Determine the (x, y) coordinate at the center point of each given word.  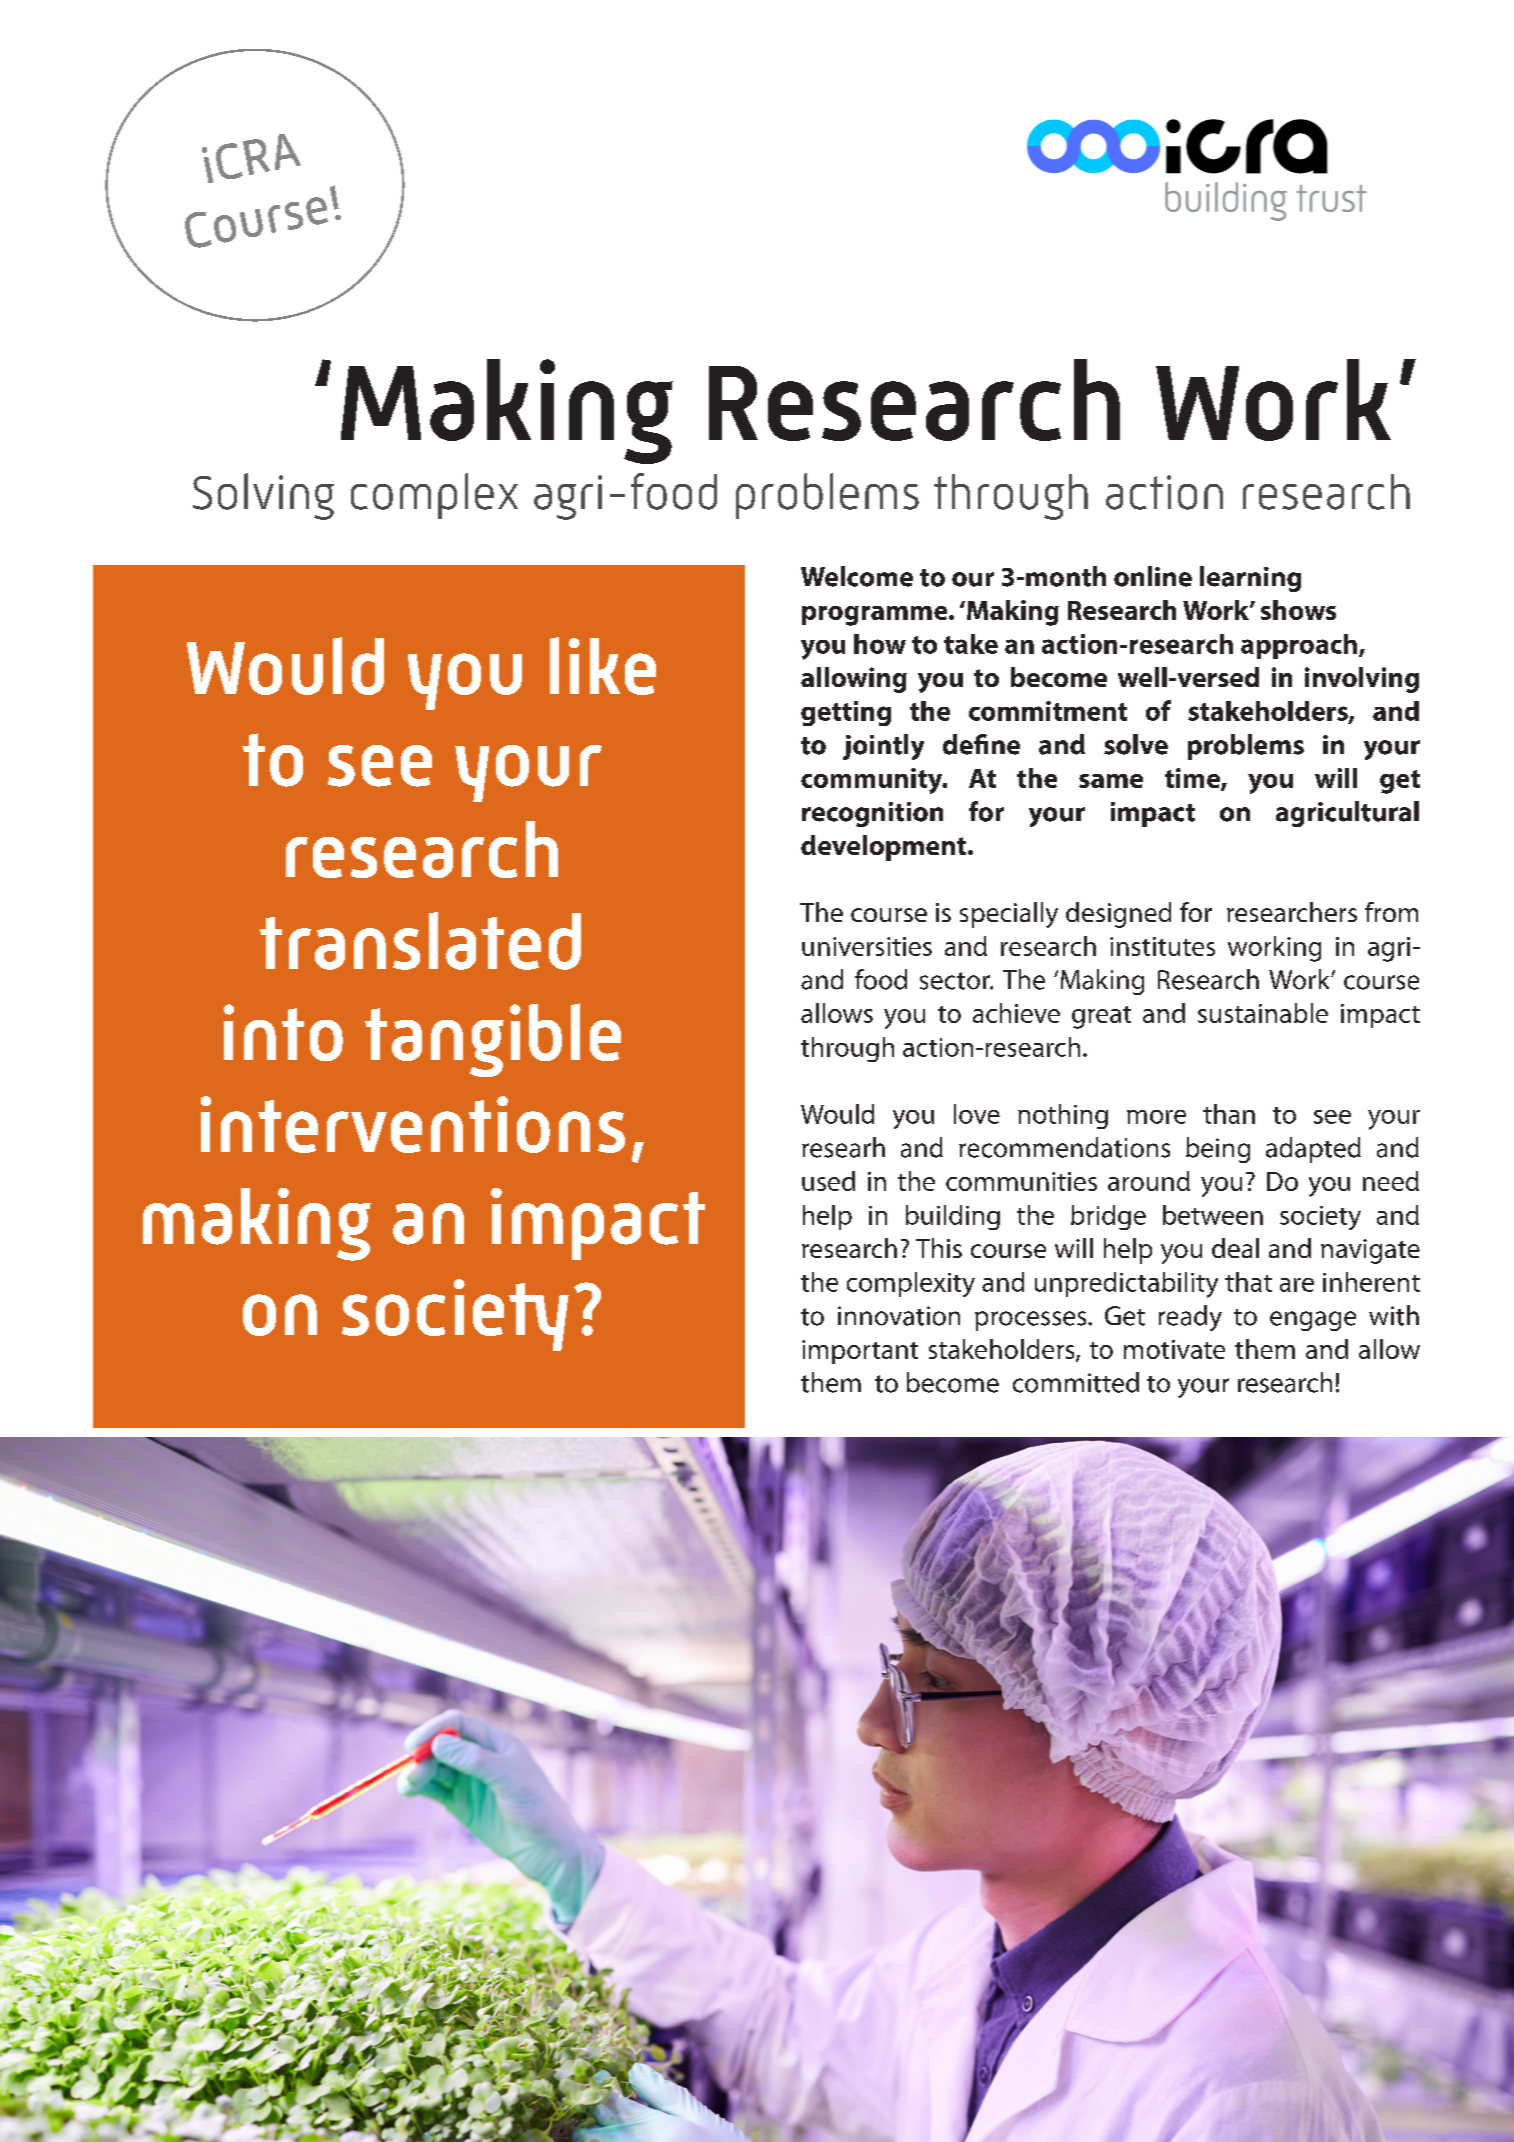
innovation (899, 1316)
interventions (413, 1124)
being (1218, 1150)
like (603, 666)
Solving (263, 496)
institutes (1162, 946)
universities (867, 946)
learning (1250, 579)
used (828, 1181)
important (860, 1352)
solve (1136, 744)
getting (846, 713)
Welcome (857, 576)
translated (420, 941)
